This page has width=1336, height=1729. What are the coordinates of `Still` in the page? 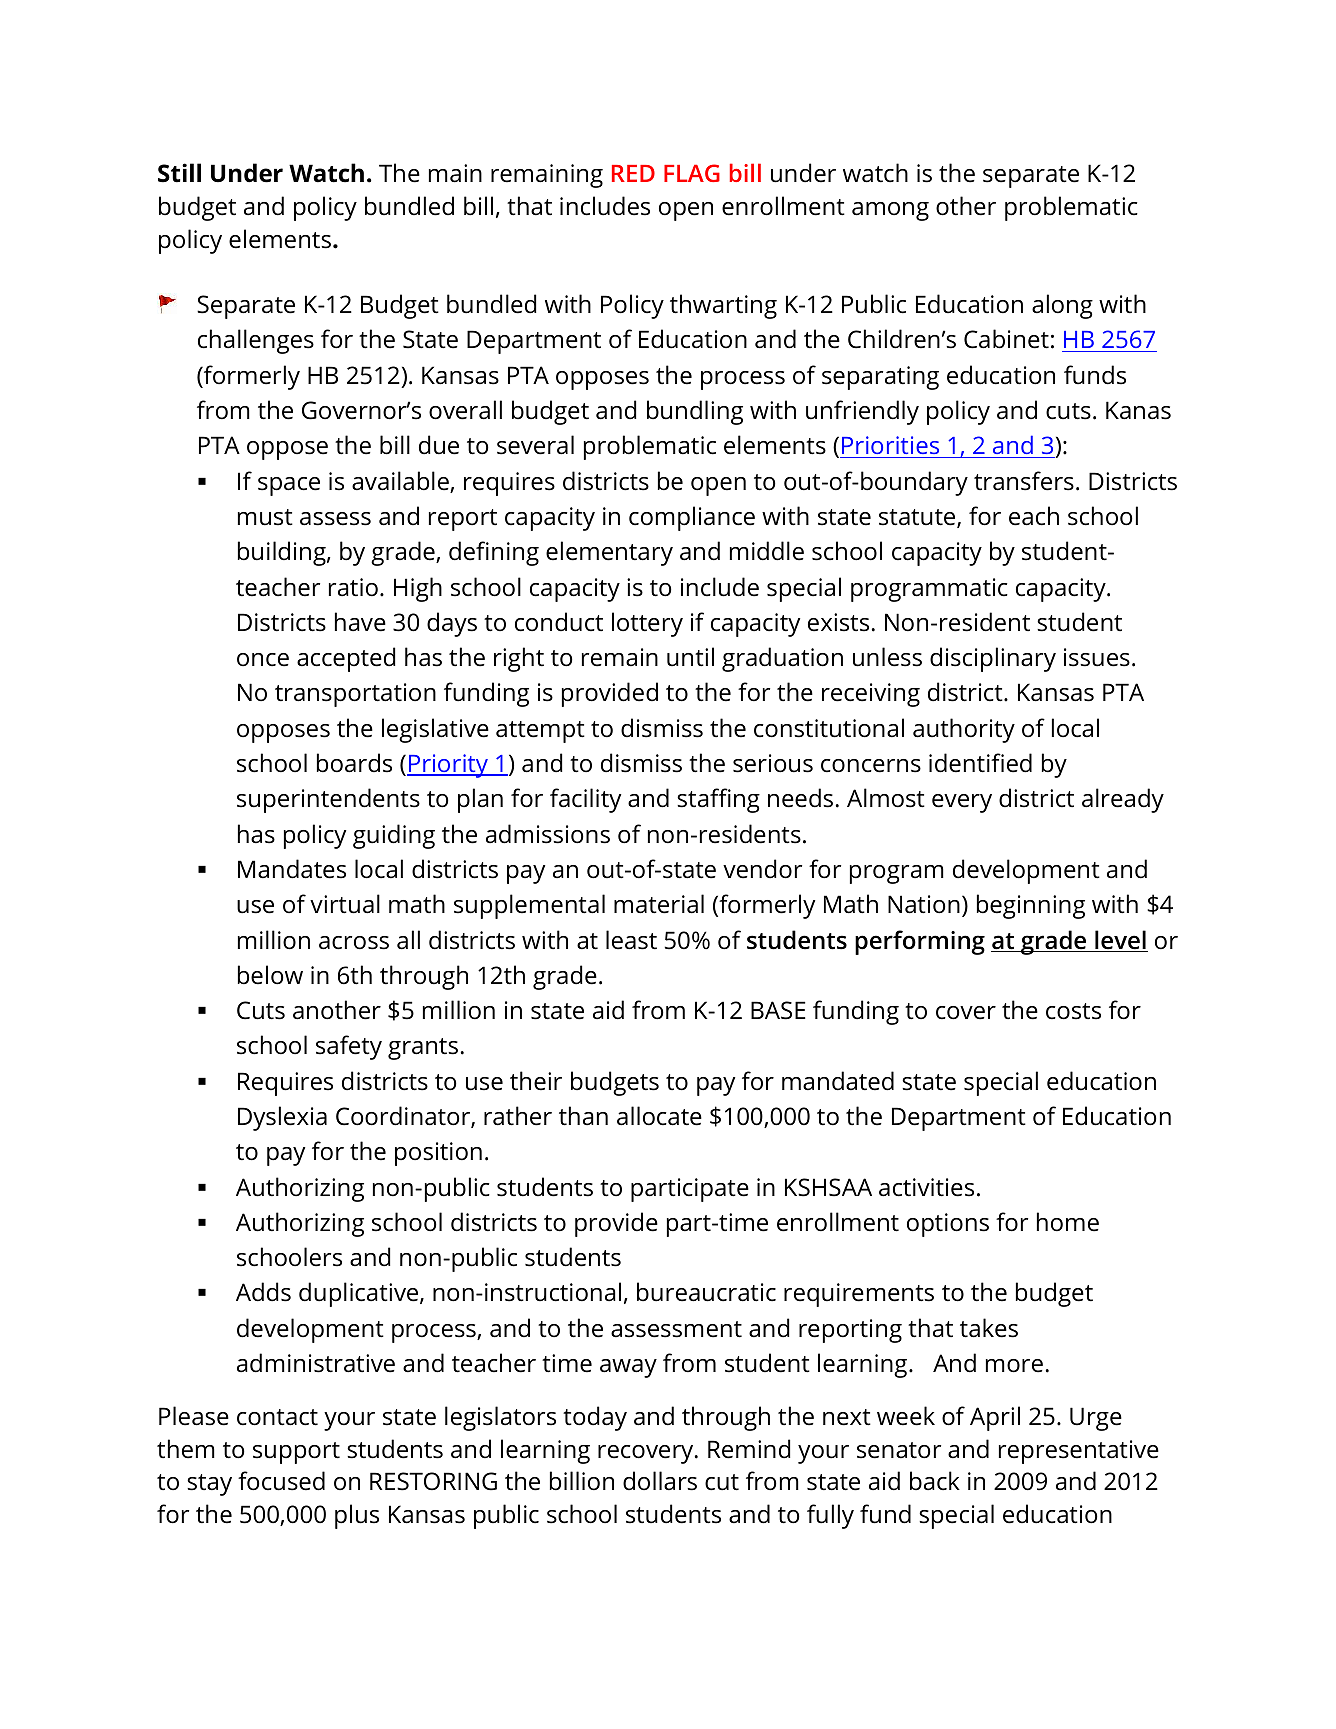 It's located at (179, 173).
